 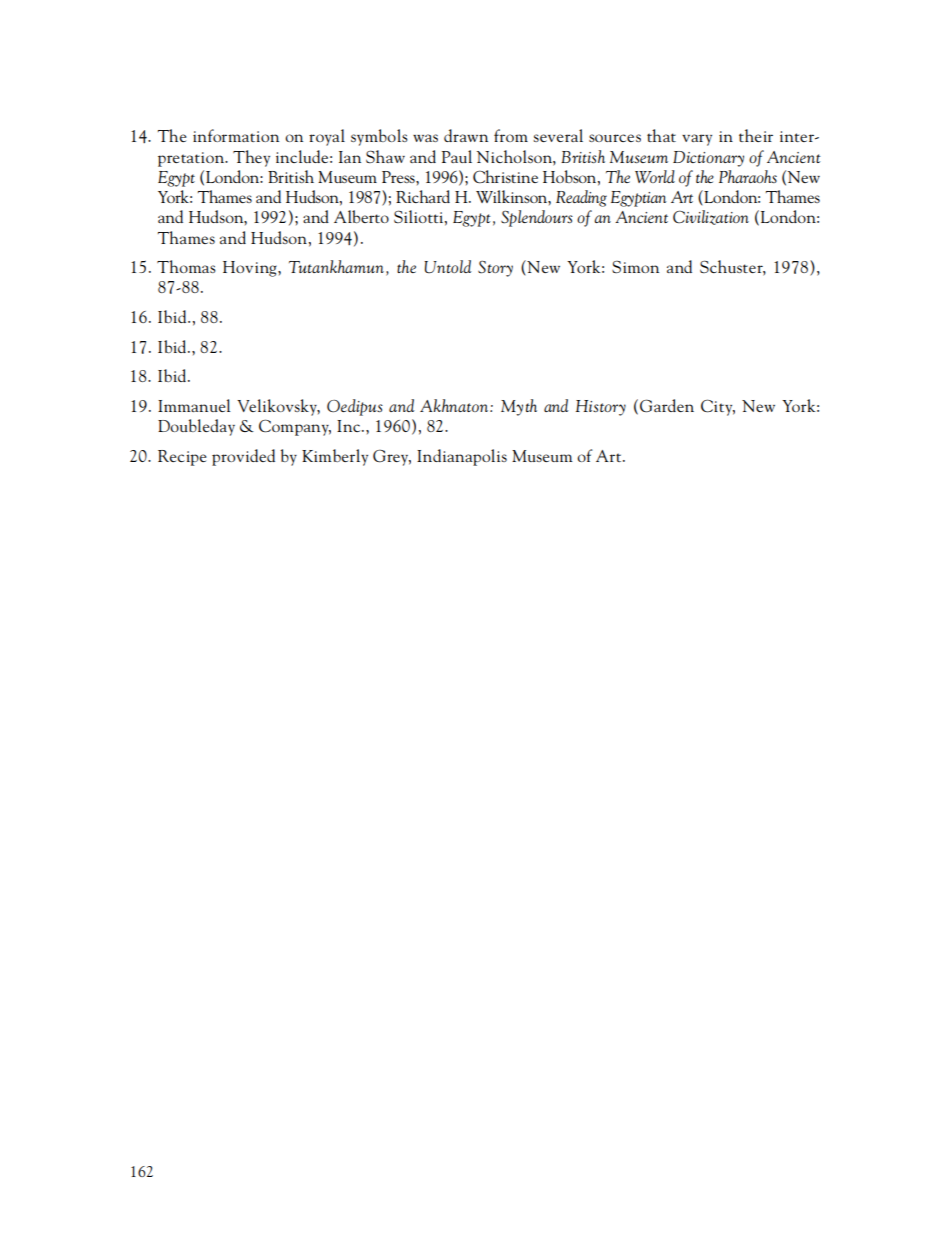 What do you see at coordinates (678, 405) in the screenshot?
I see `rden` at bounding box center [678, 405].
